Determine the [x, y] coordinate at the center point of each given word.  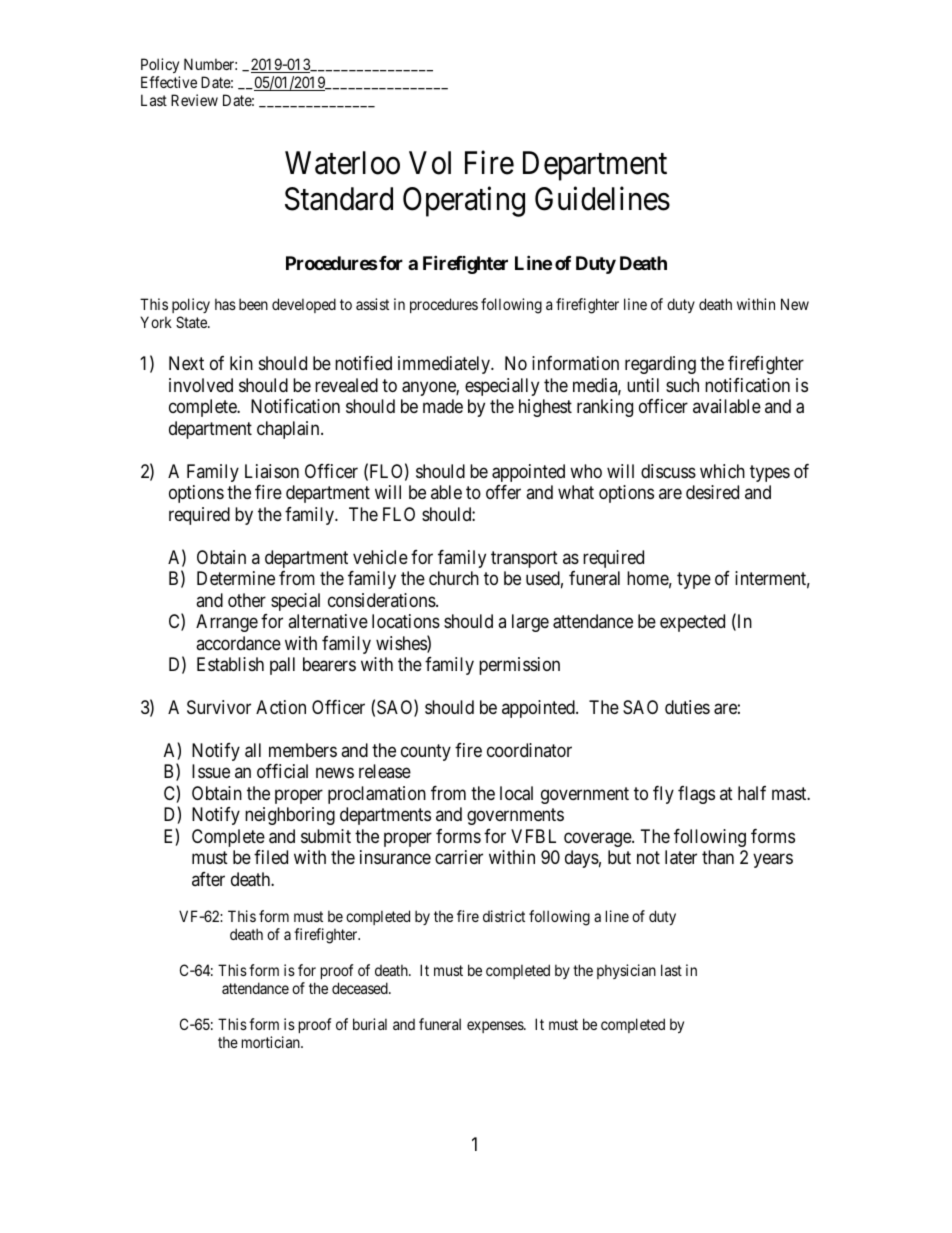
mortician [272, 1042]
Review [194, 100]
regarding [660, 365]
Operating [464, 202]
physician [626, 971]
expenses [496, 1027]
